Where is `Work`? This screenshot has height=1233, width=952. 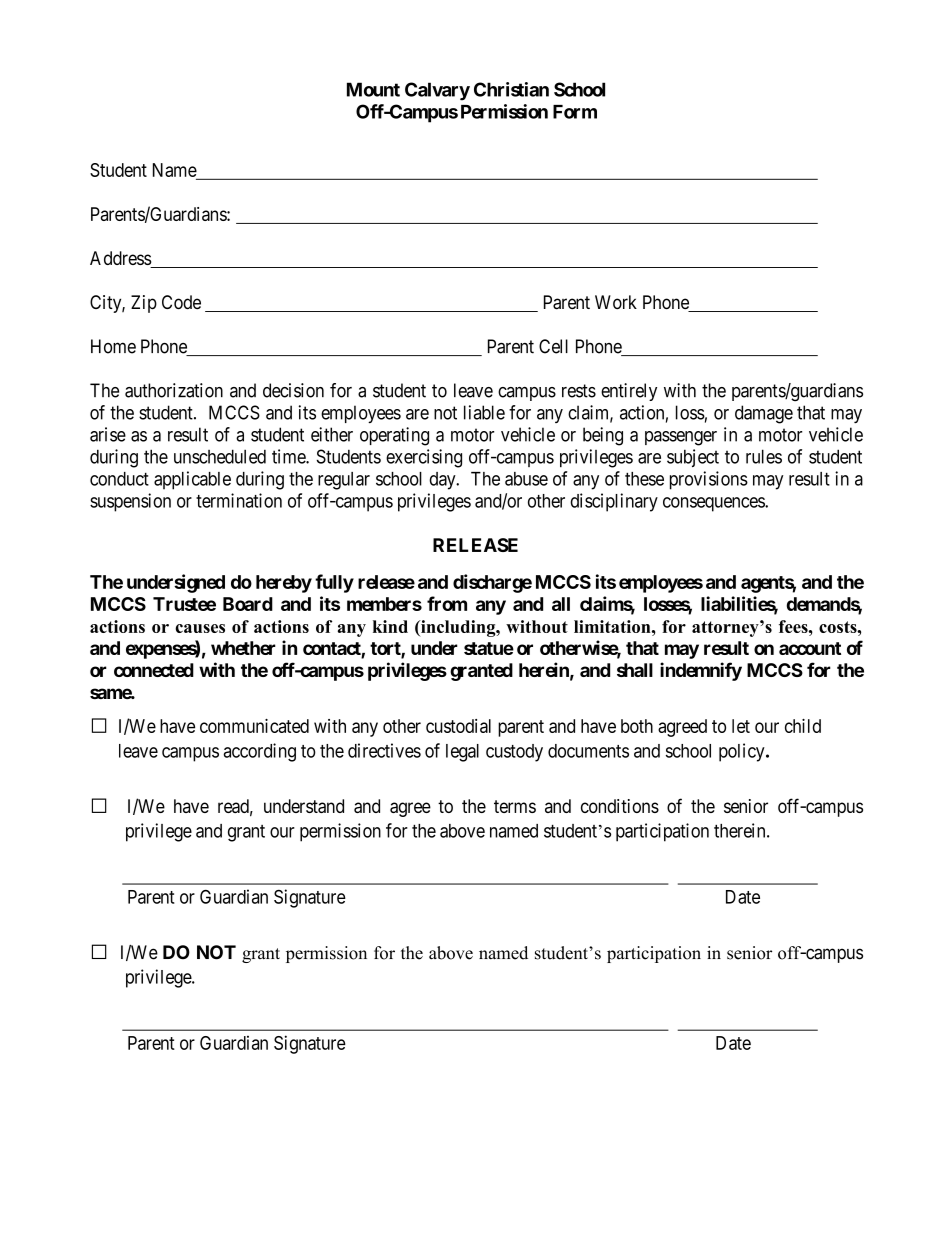
Work is located at coordinates (616, 302).
